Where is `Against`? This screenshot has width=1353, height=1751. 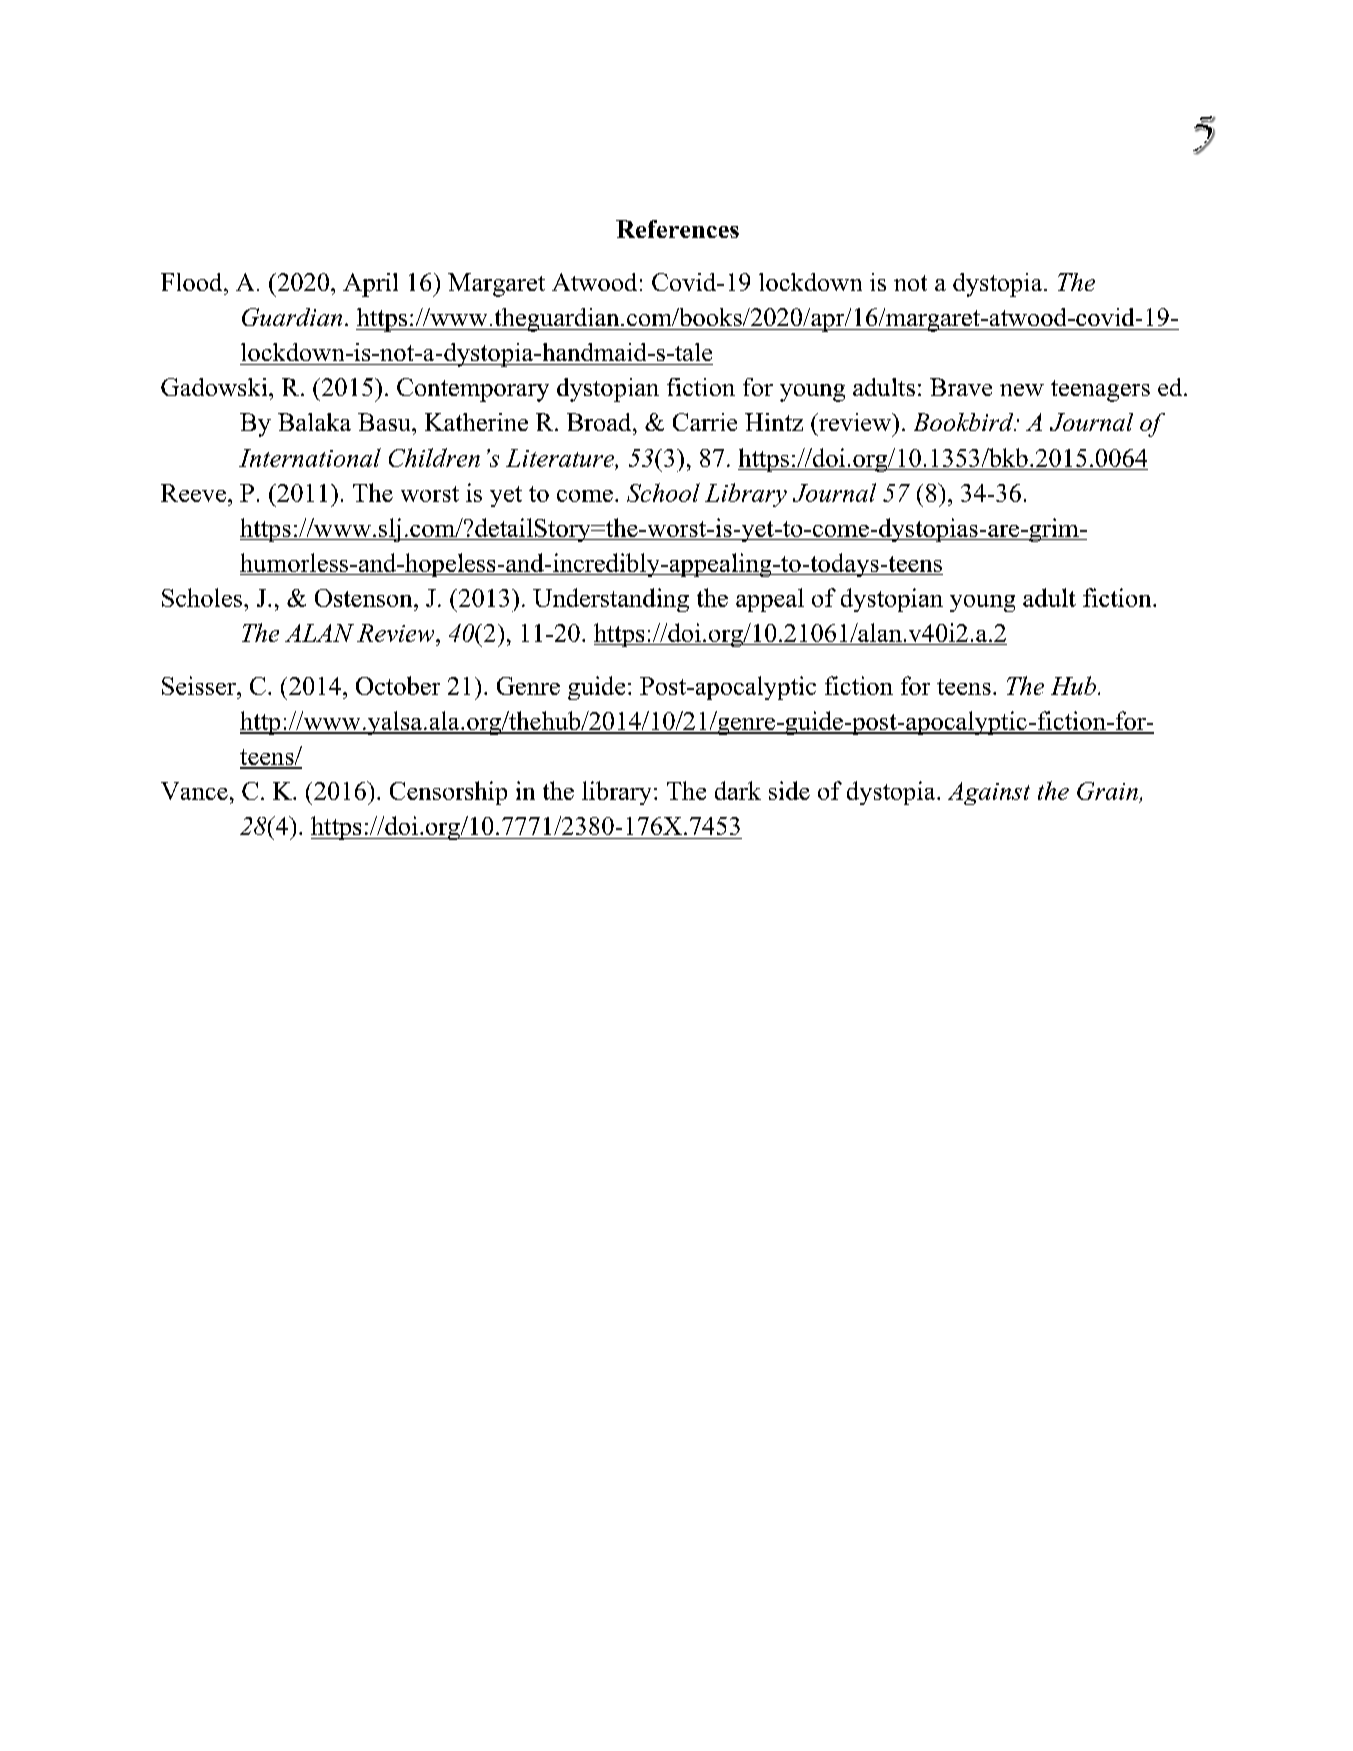
Against is located at coordinates (989, 793).
